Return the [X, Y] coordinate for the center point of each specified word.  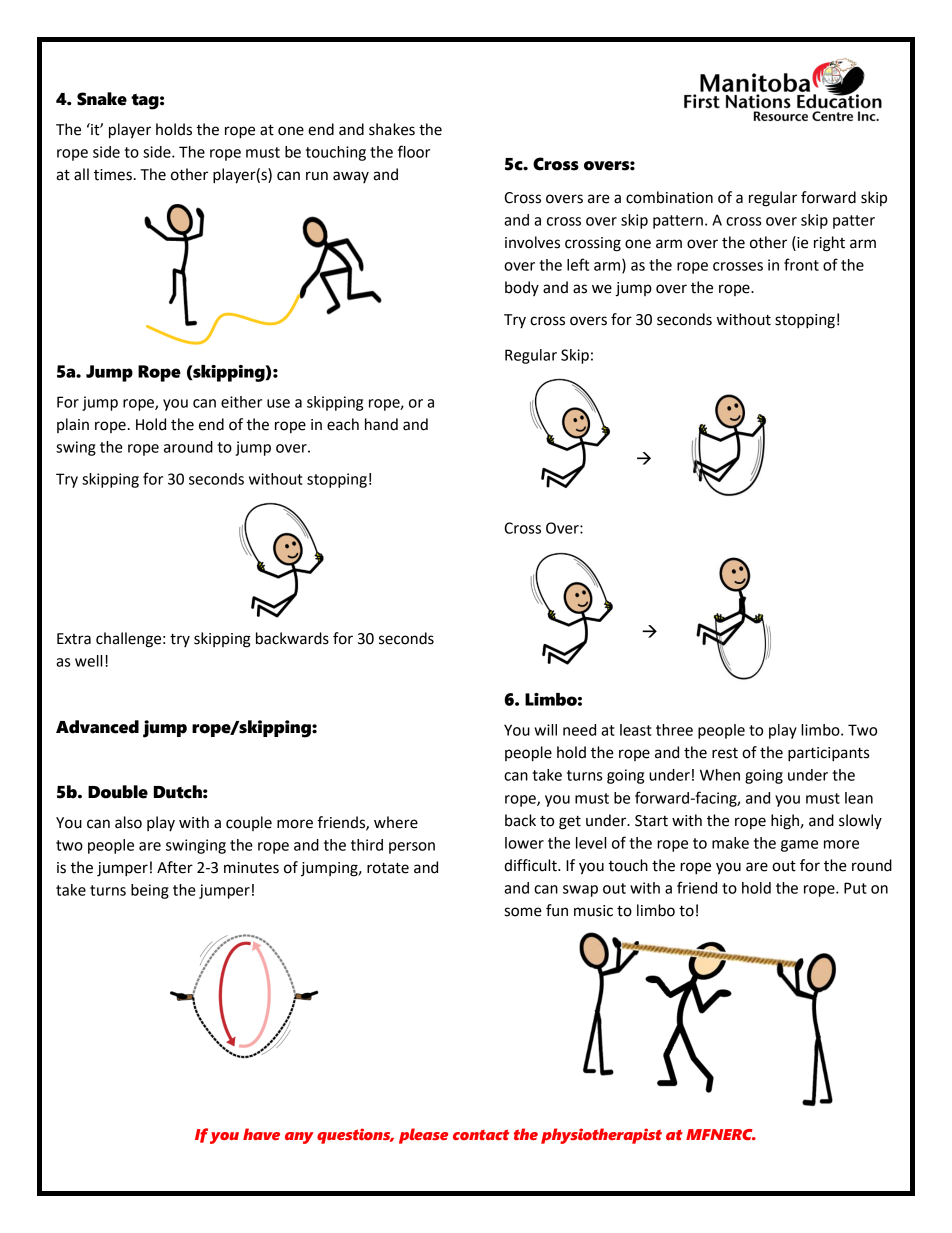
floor [414, 151]
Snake [102, 99]
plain [73, 425]
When [720, 775]
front [801, 264]
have [261, 1134]
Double [118, 792]
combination [669, 197]
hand [381, 424]
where [396, 822]
